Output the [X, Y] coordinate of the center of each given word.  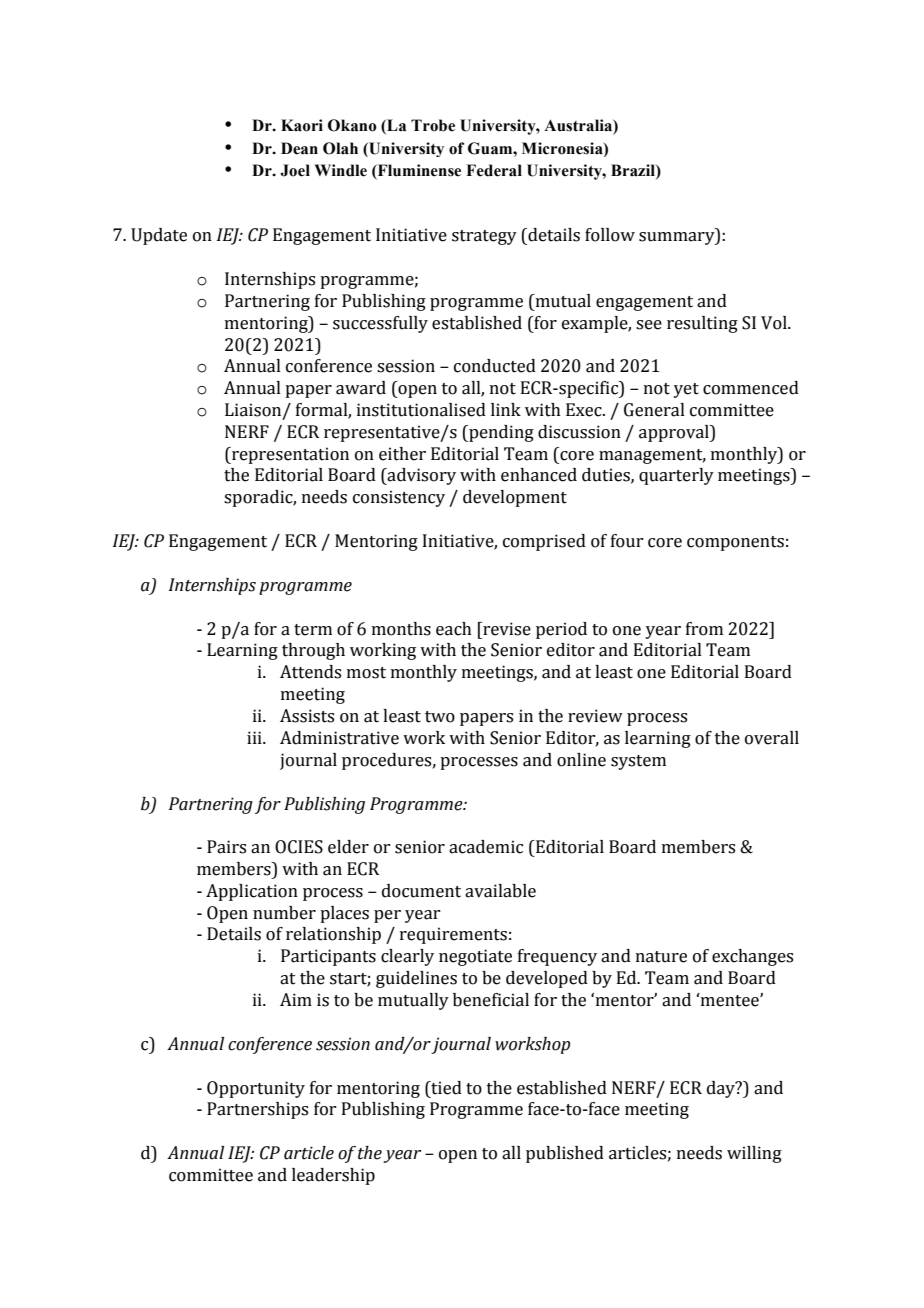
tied [445, 1088]
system [638, 762]
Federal [494, 170]
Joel [295, 170]
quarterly [676, 476]
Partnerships [257, 1110]
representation [289, 455]
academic [486, 847]
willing [754, 1154]
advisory [421, 476]
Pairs [226, 847]
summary [678, 238]
